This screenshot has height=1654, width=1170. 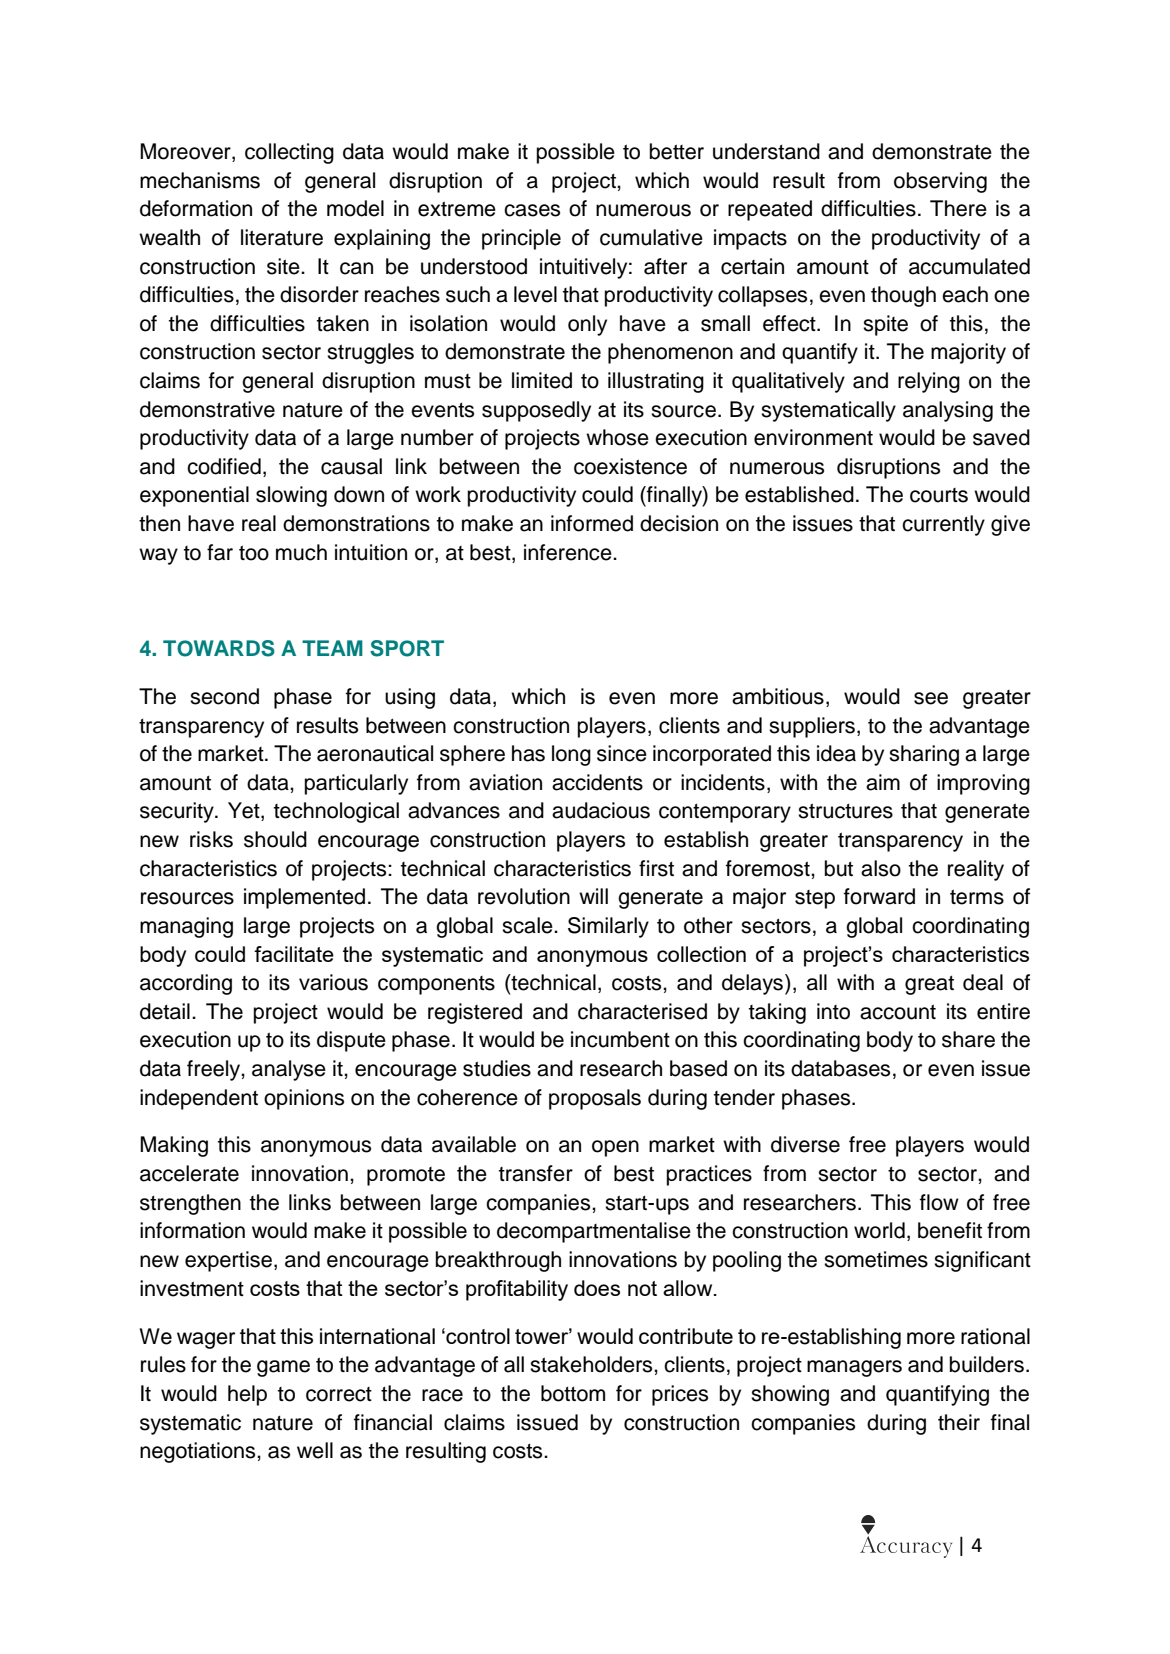 I want to click on observing, so click(x=940, y=182).
